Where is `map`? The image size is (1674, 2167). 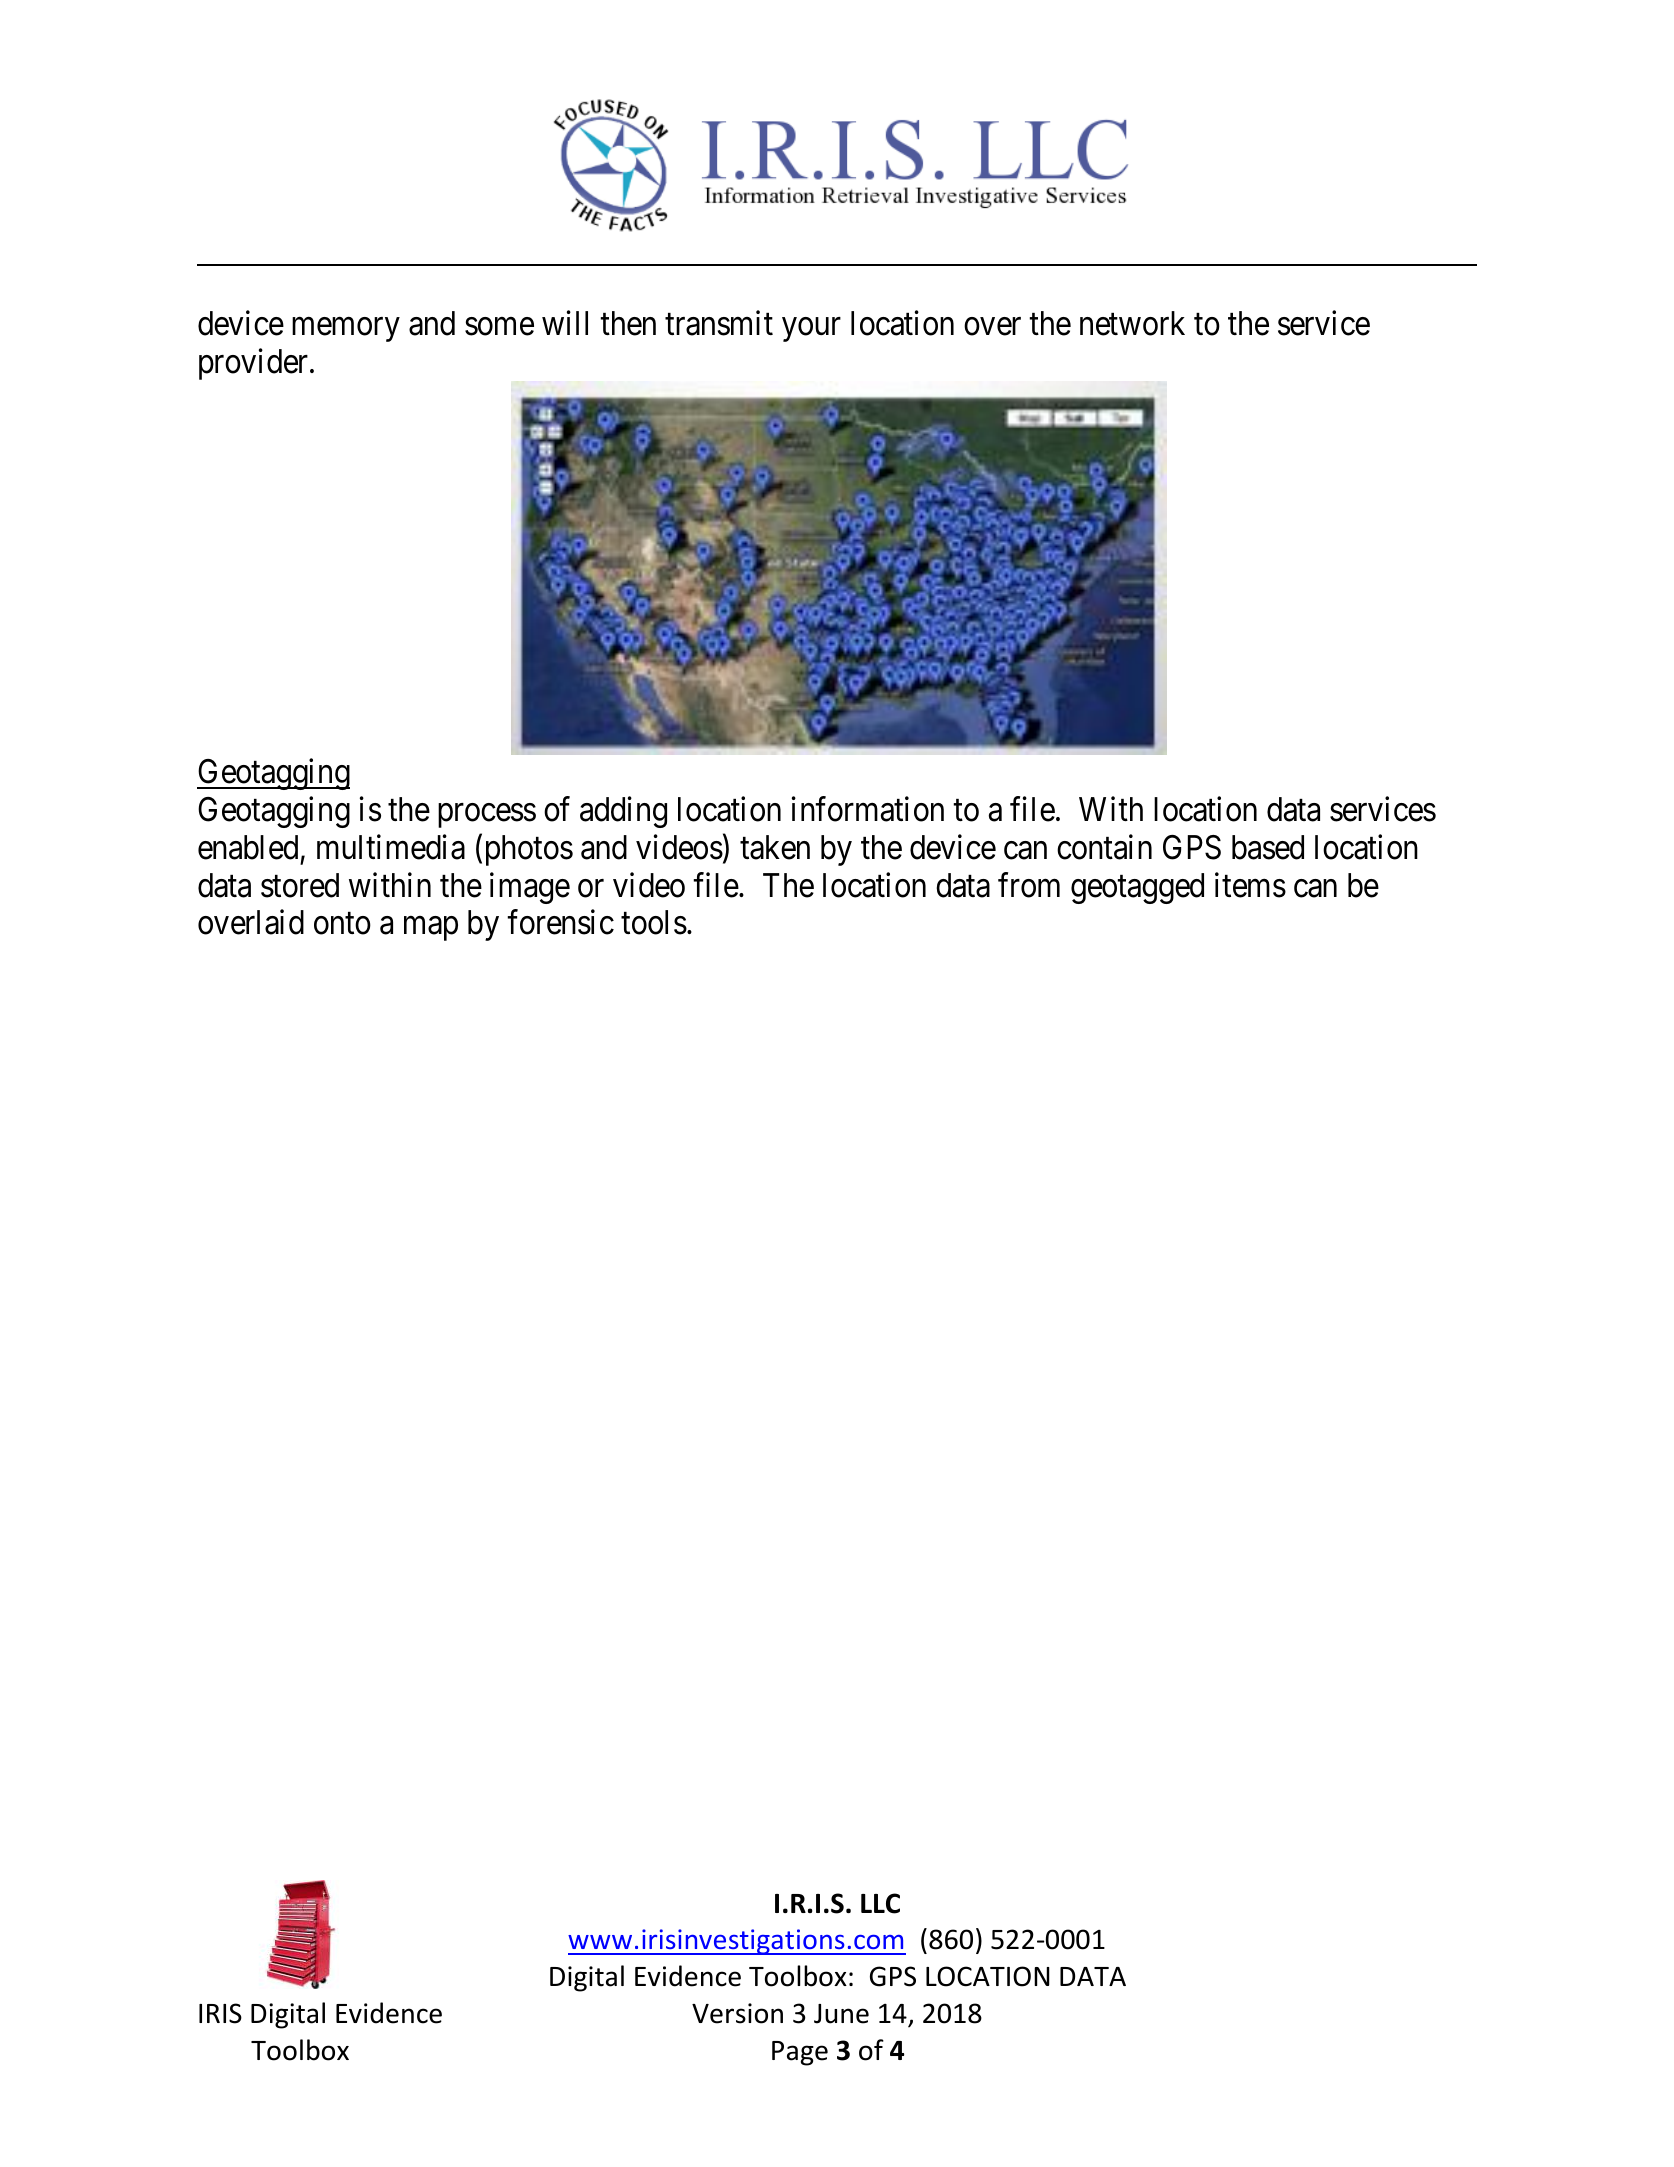
map is located at coordinates (431, 929).
